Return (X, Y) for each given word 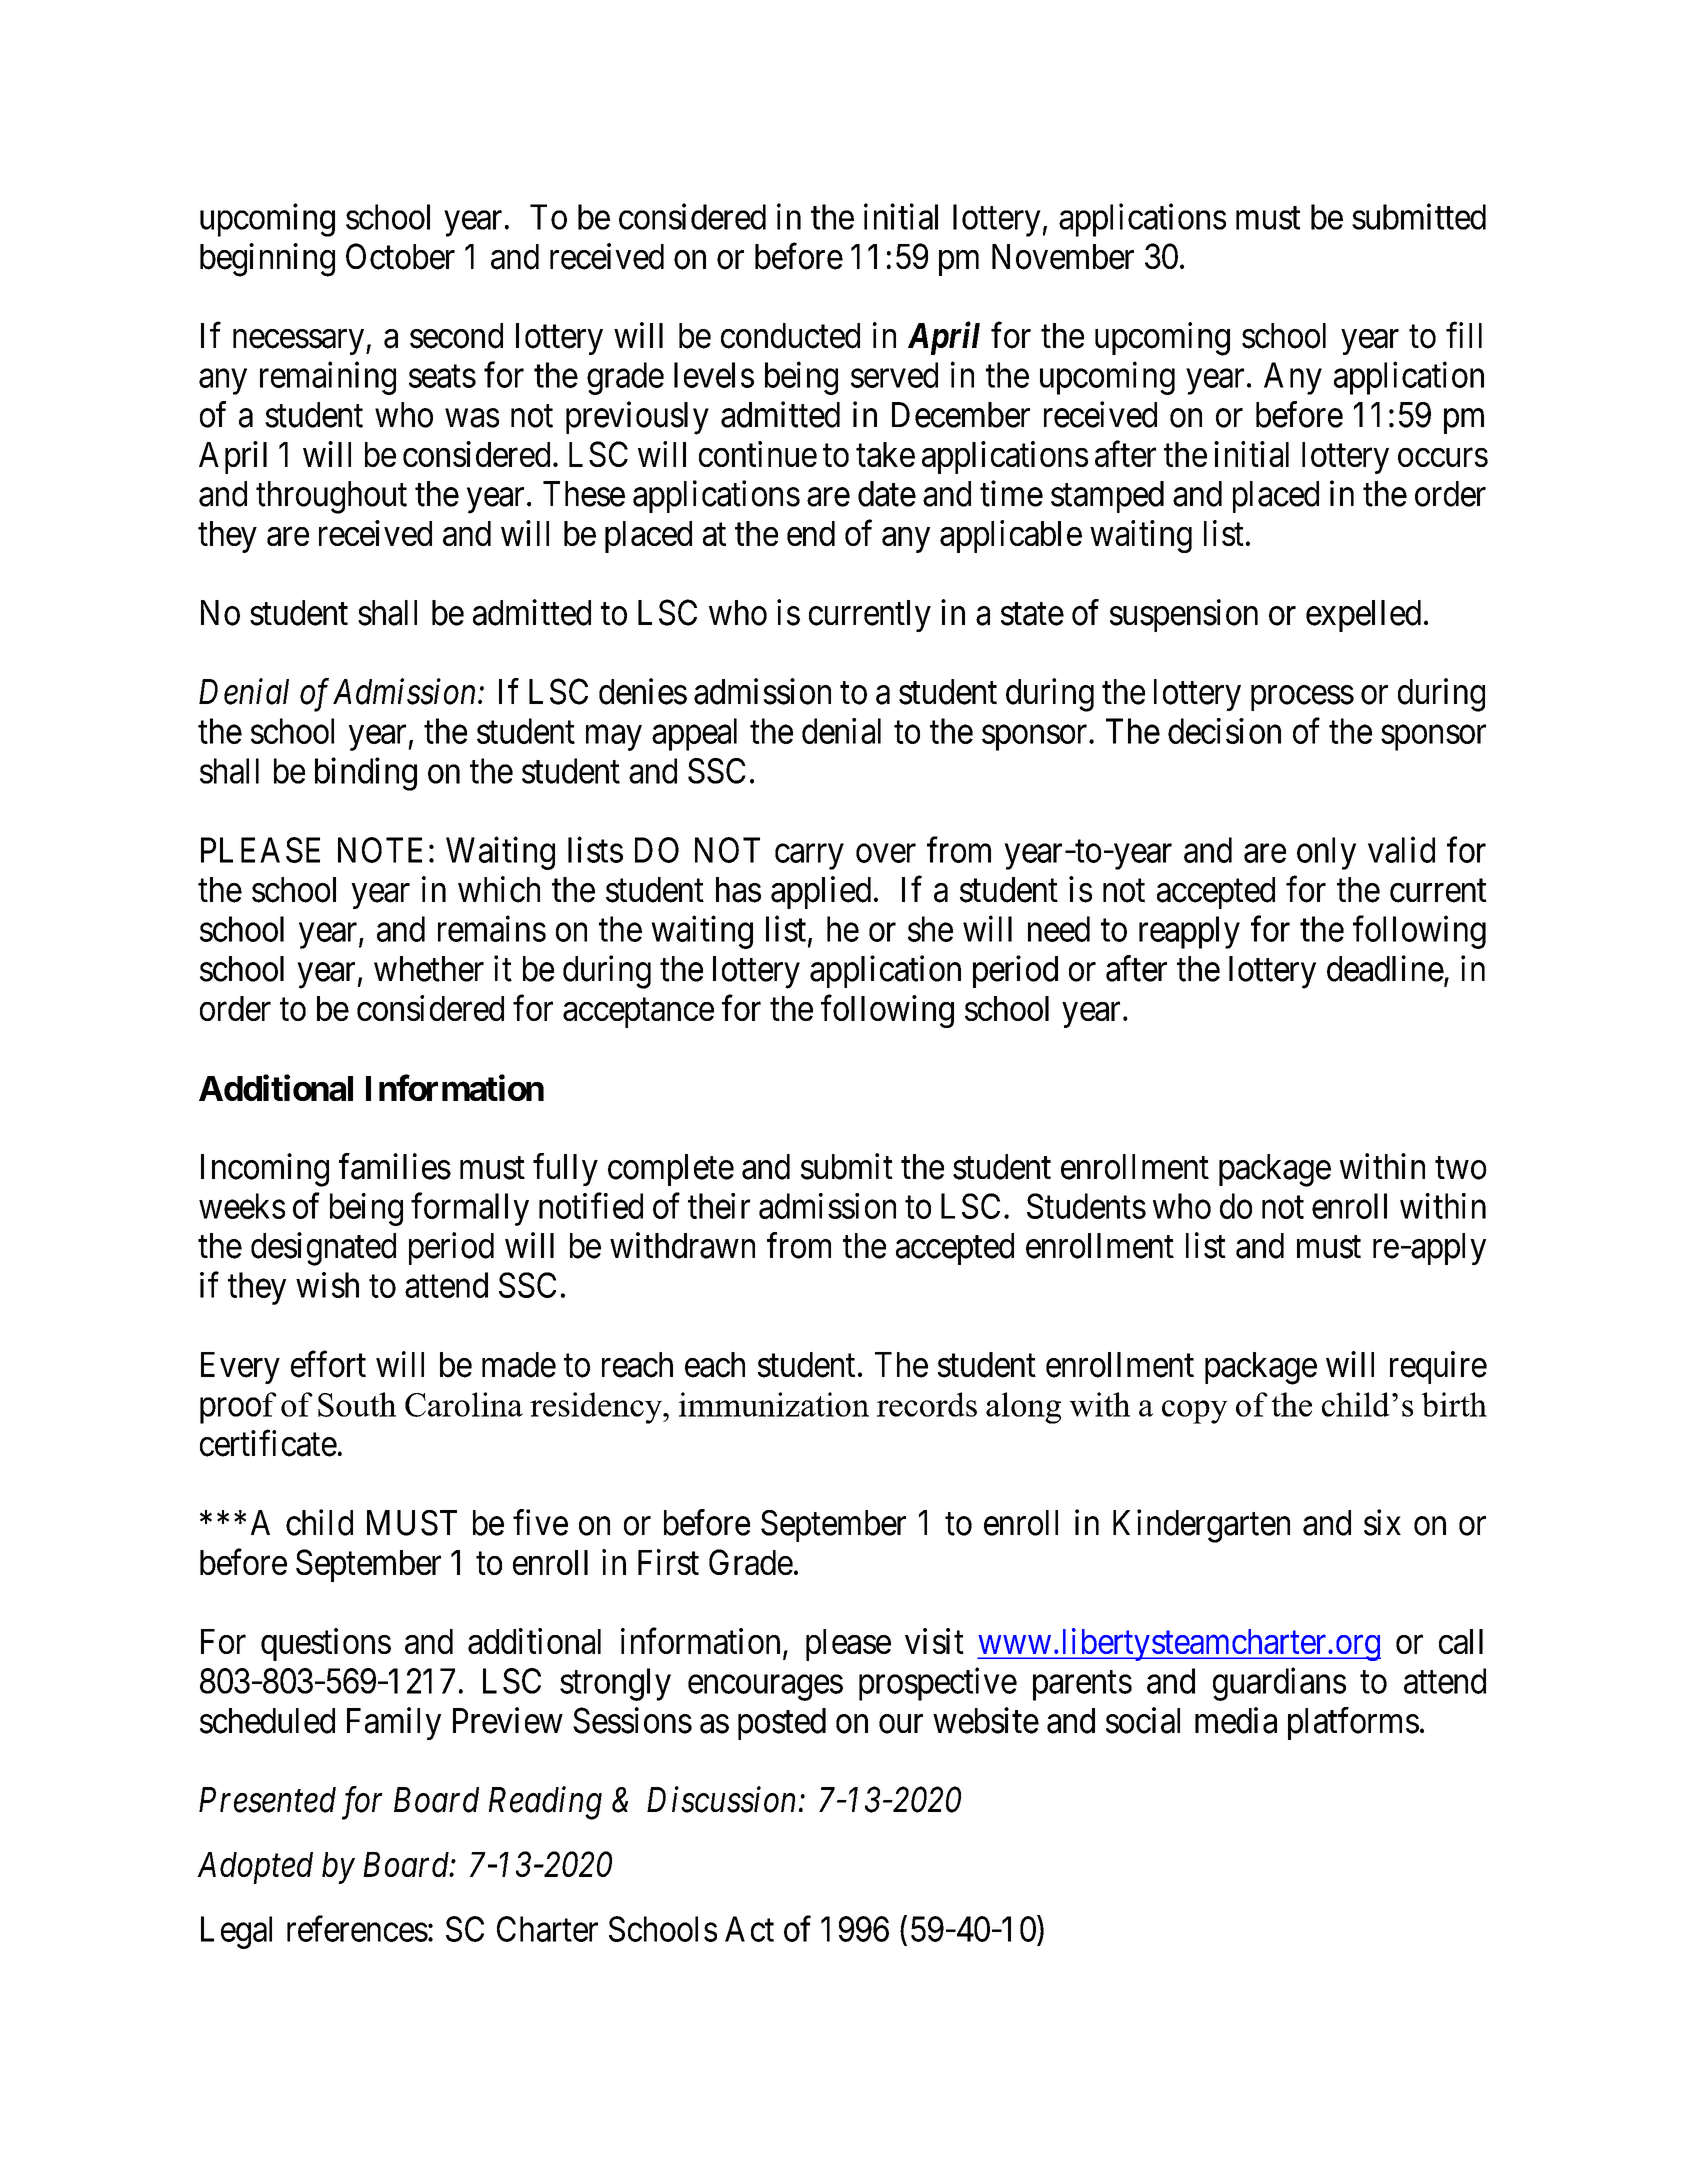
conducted (790, 336)
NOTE (380, 850)
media (1236, 1720)
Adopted (255, 1868)
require (1438, 1367)
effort (328, 1364)
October (400, 256)
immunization (774, 1404)
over (886, 853)
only (1326, 853)
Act (749, 1929)
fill (1464, 335)
